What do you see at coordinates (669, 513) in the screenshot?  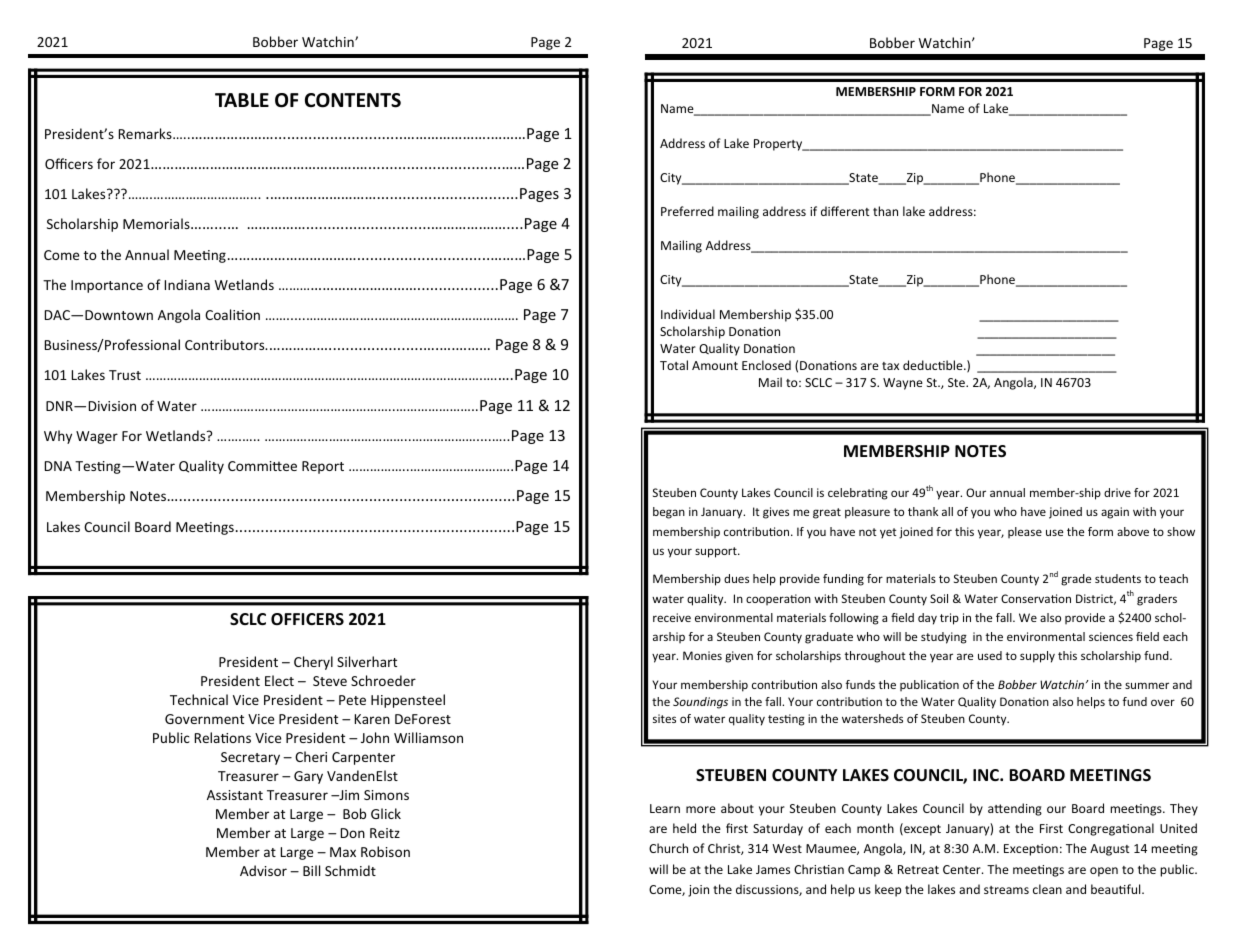 I see `began` at bounding box center [669, 513].
